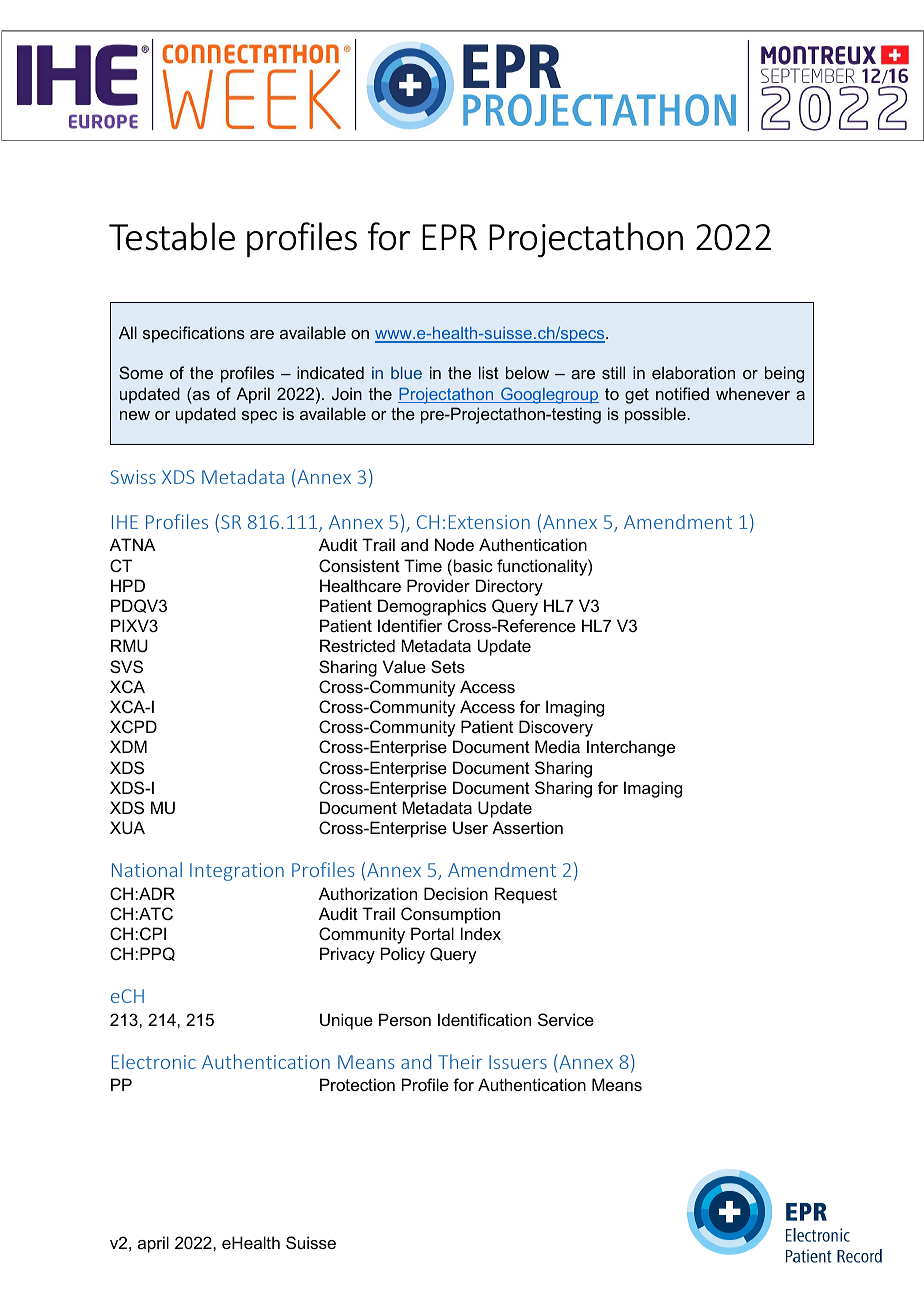 Image resolution: width=924 pixels, height=1308 pixels. Describe the element at coordinates (454, 544) in the screenshot. I see `Node` at that location.
